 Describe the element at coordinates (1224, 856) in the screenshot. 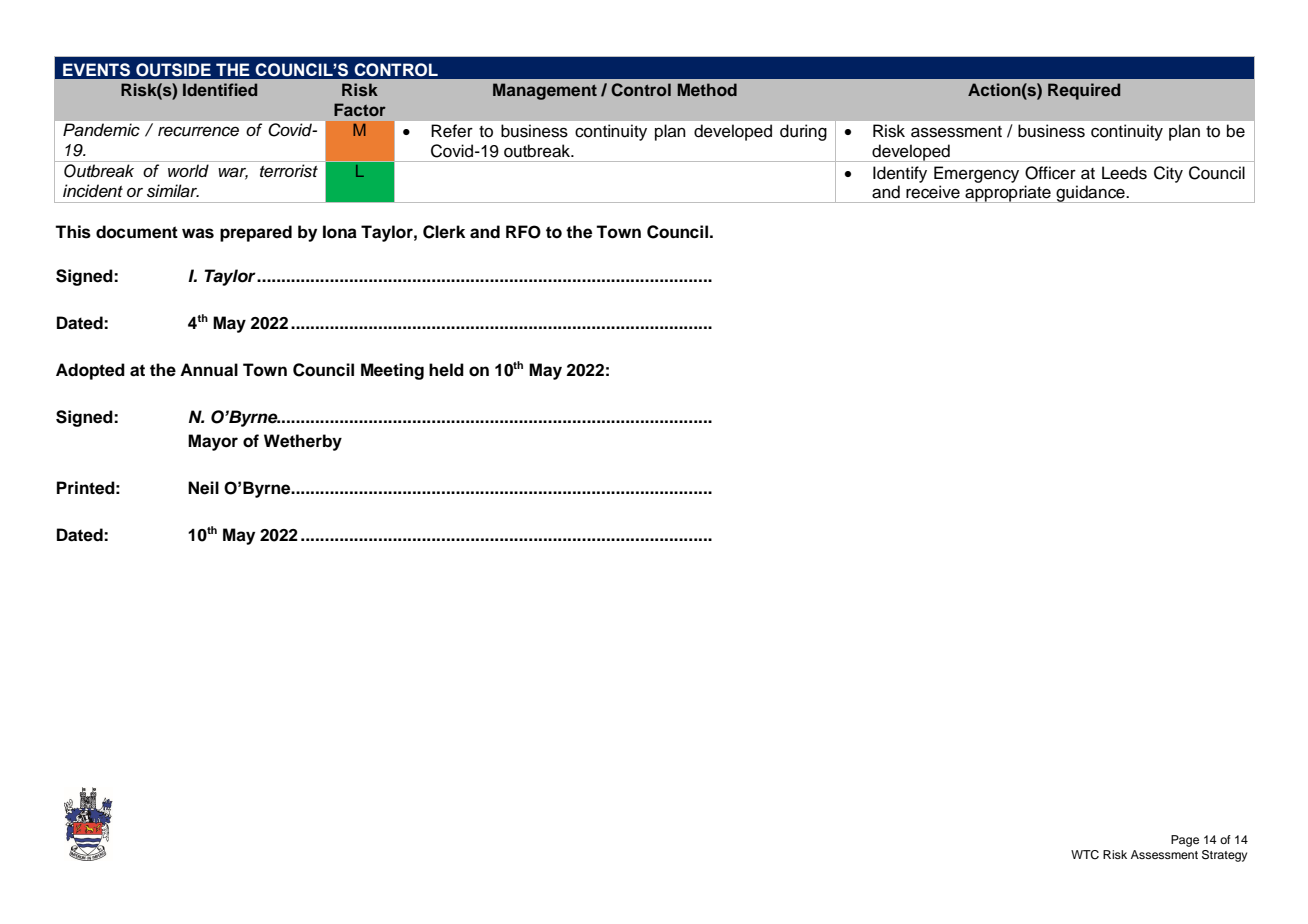

I see `Strategy` at that location.
